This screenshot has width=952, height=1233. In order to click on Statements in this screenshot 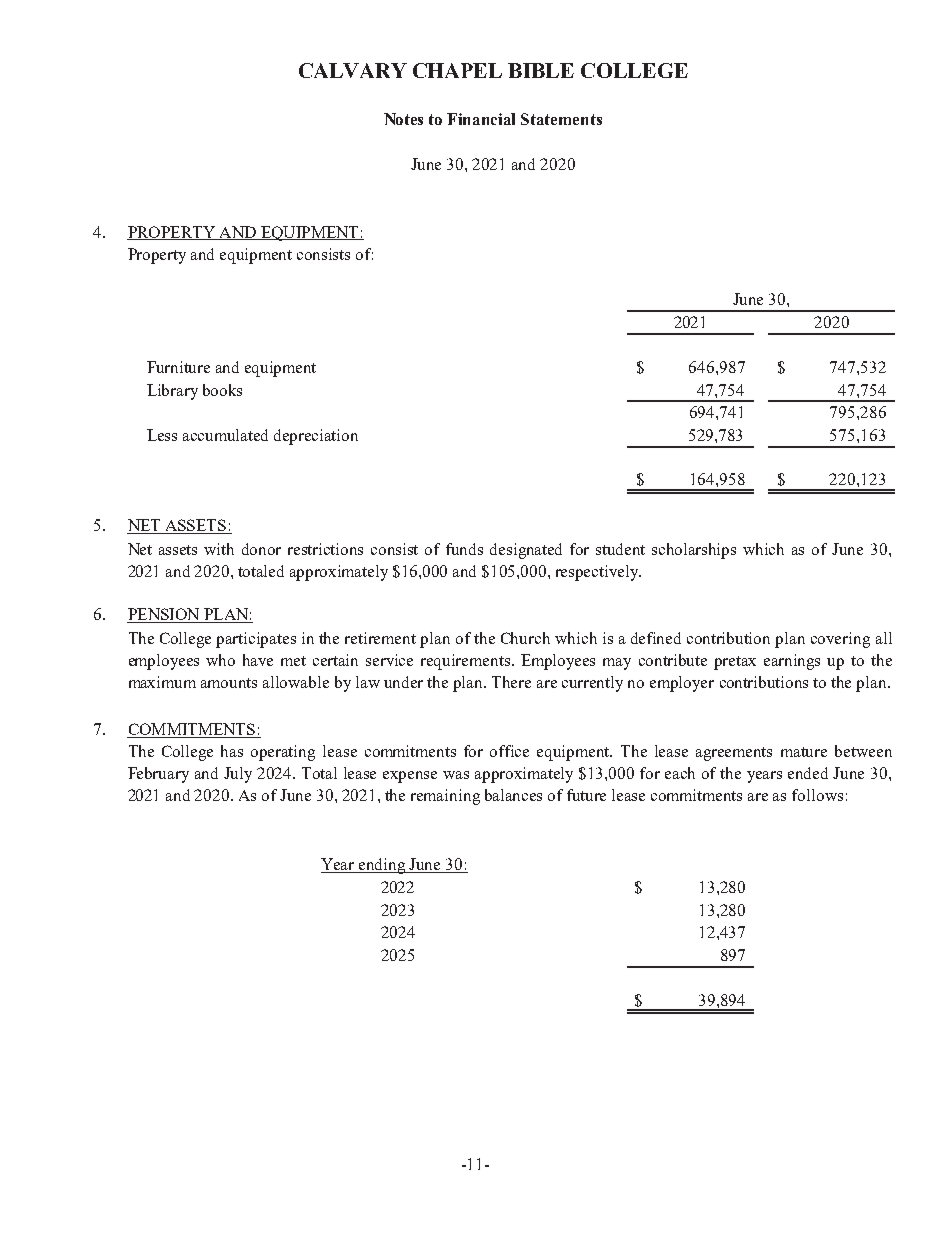, I will do `click(561, 119)`.
